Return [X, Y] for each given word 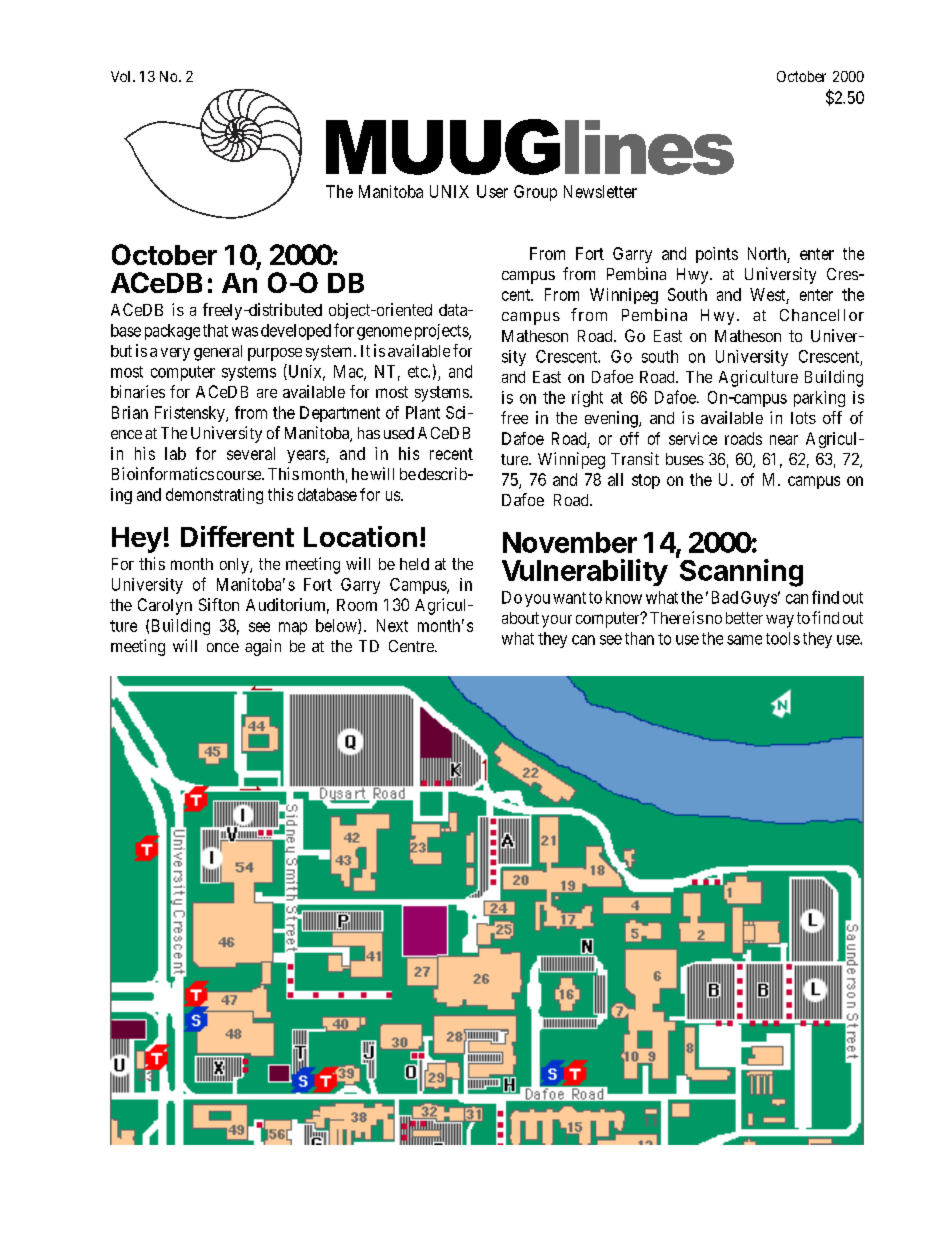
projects [442, 332]
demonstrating [214, 496]
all [615, 479]
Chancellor [822, 315]
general [218, 353]
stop [646, 481]
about [520, 618]
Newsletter [600, 191]
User [492, 191]
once [223, 647]
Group [535, 193]
